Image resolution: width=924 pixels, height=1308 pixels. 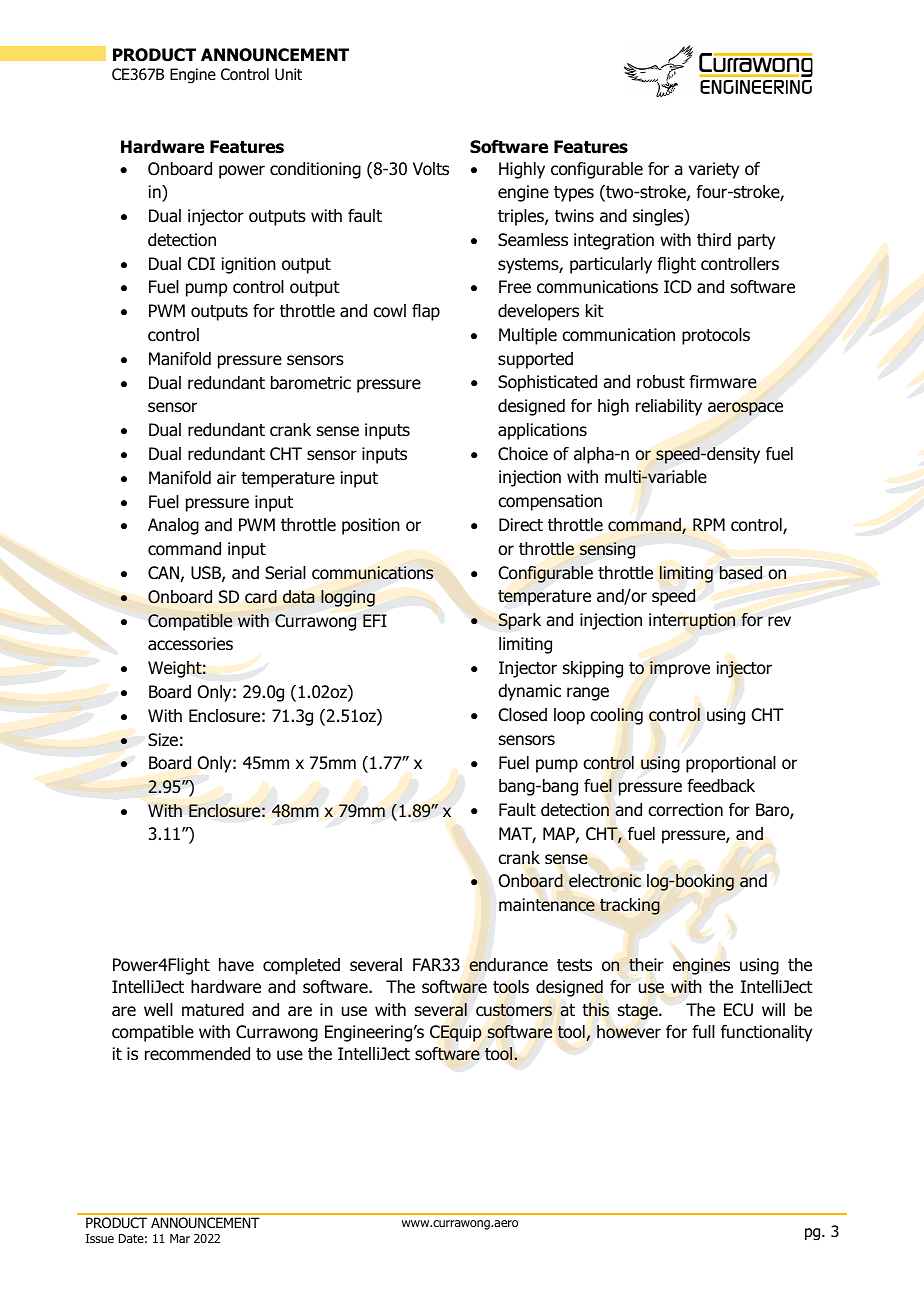 What do you see at coordinates (236, 965) in the page?
I see `have` at bounding box center [236, 965].
